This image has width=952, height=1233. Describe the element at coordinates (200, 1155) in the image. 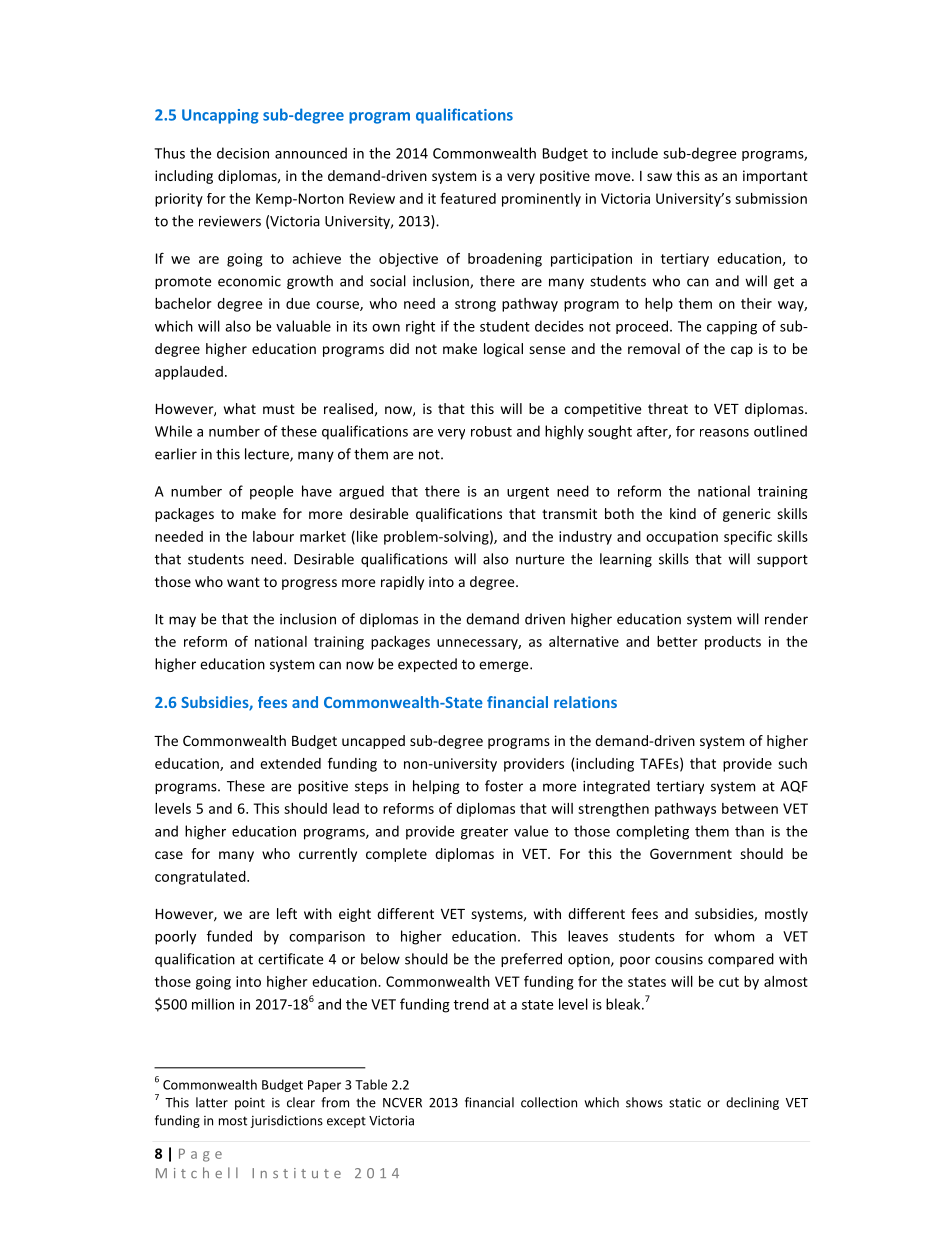

I see `Page` at that location.
